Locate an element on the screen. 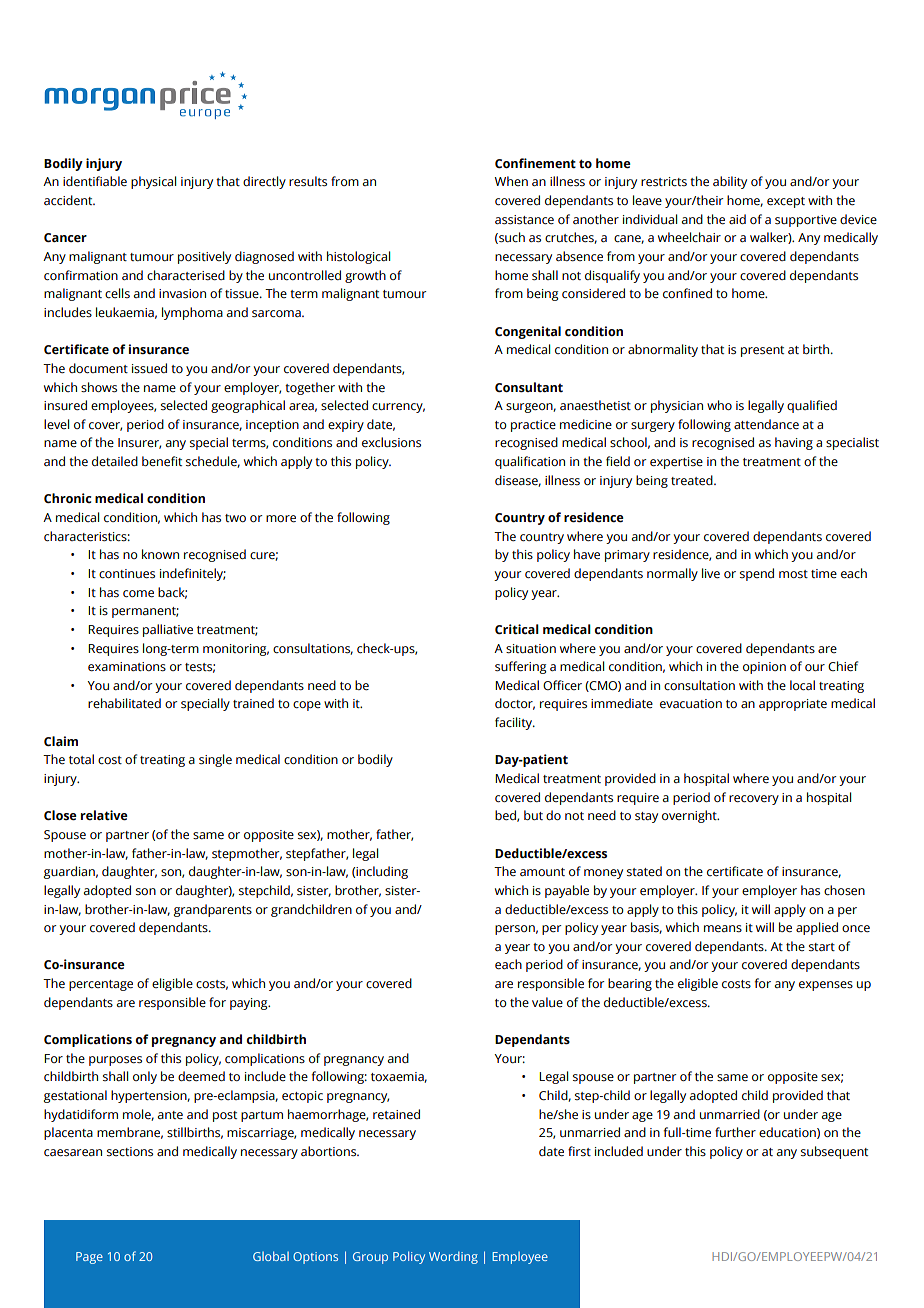 The width and height of the screenshot is (924, 1308). except is located at coordinates (786, 202).
